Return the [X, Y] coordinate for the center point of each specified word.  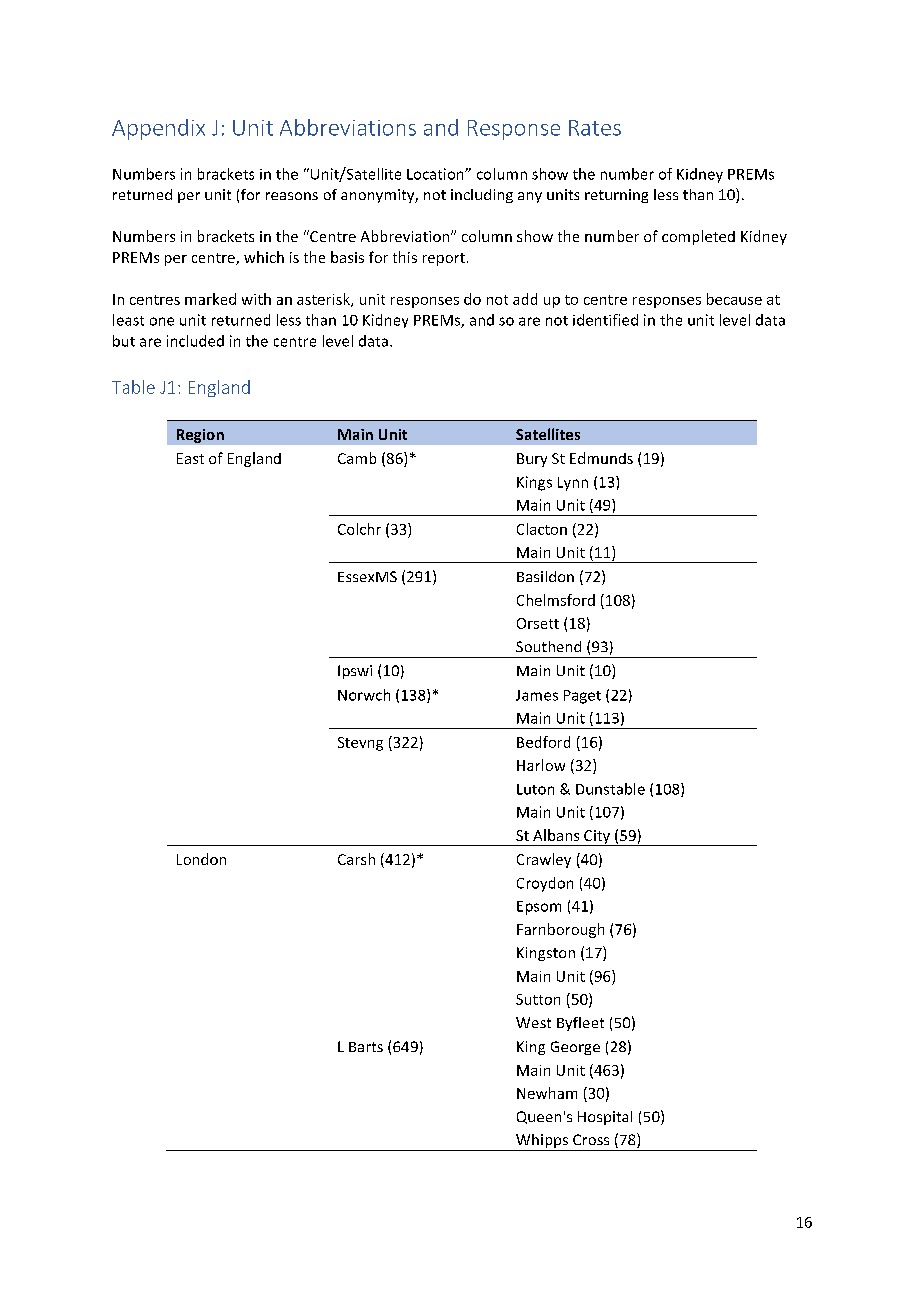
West [533, 1022]
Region [200, 436]
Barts [366, 1047]
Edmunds [601, 458]
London [201, 859]
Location [436, 174]
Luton [535, 789]
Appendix [158, 129]
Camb [357, 458]
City [597, 838]
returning [616, 196]
